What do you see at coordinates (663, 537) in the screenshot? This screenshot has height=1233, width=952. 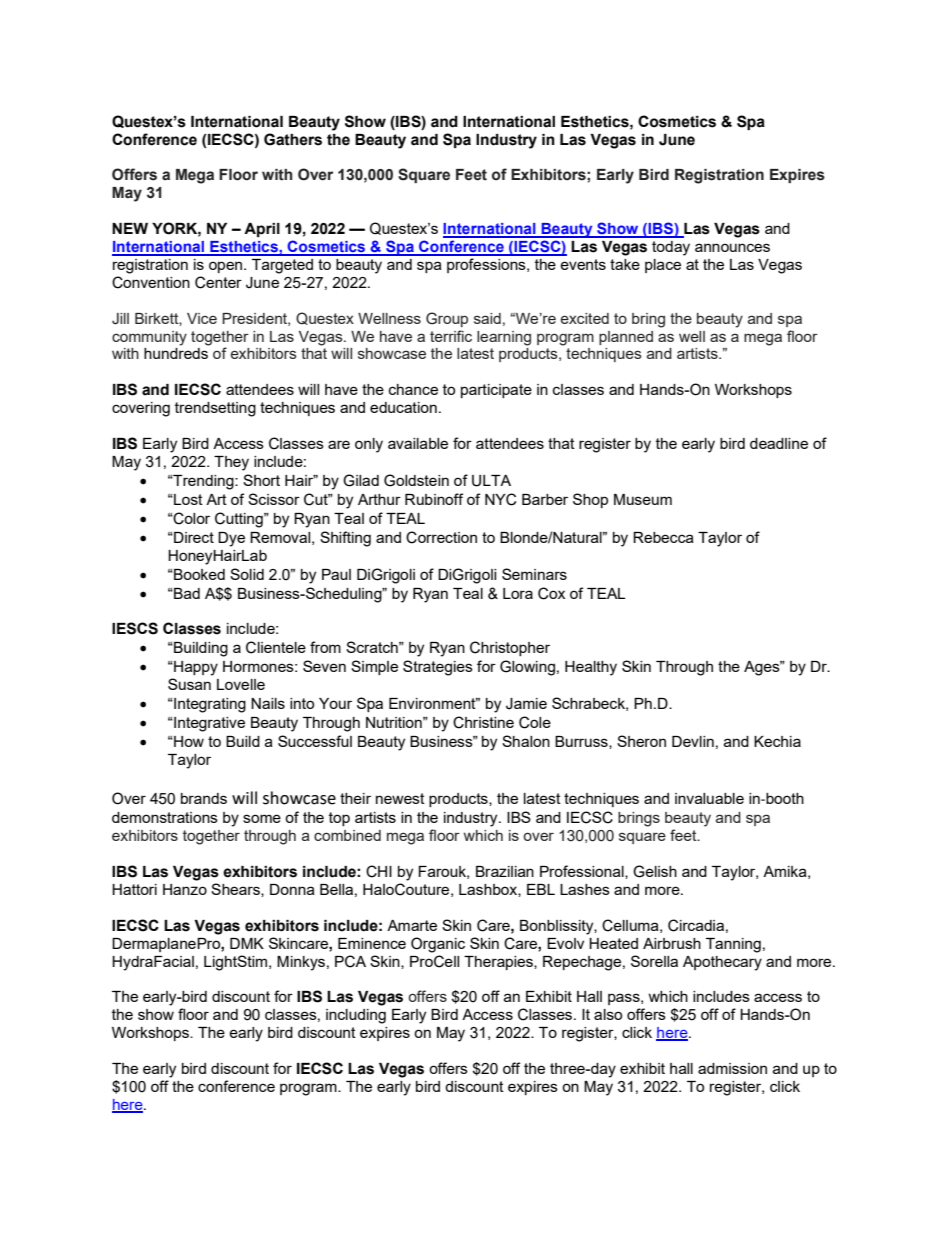 I see `Rebecca` at bounding box center [663, 537].
